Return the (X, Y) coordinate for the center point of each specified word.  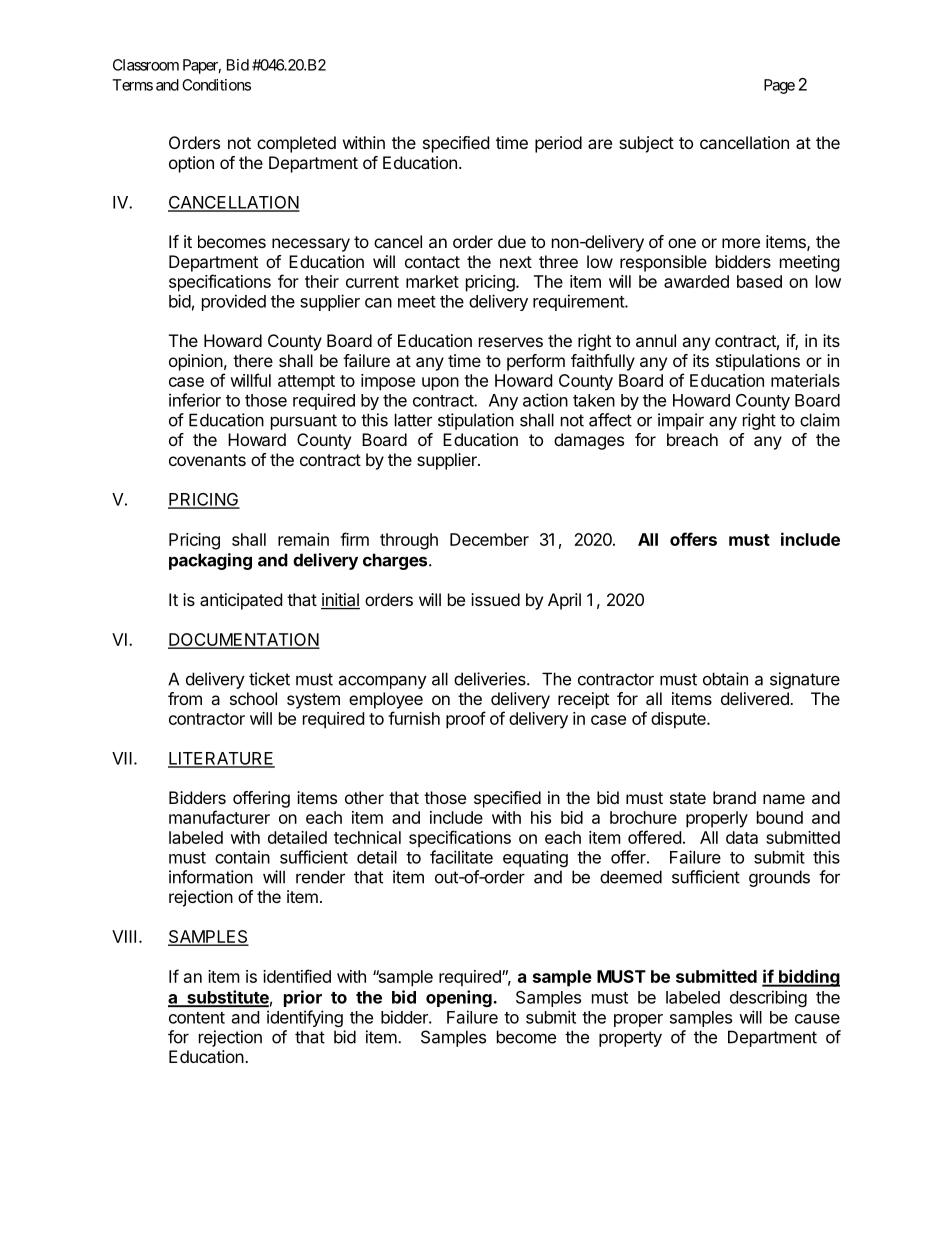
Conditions (216, 85)
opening (460, 998)
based (759, 281)
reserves (511, 342)
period (558, 144)
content (197, 1018)
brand (734, 797)
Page (779, 86)
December (489, 539)
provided (234, 302)
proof (466, 720)
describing (768, 998)
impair (681, 421)
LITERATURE (221, 759)
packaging (210, 561)
